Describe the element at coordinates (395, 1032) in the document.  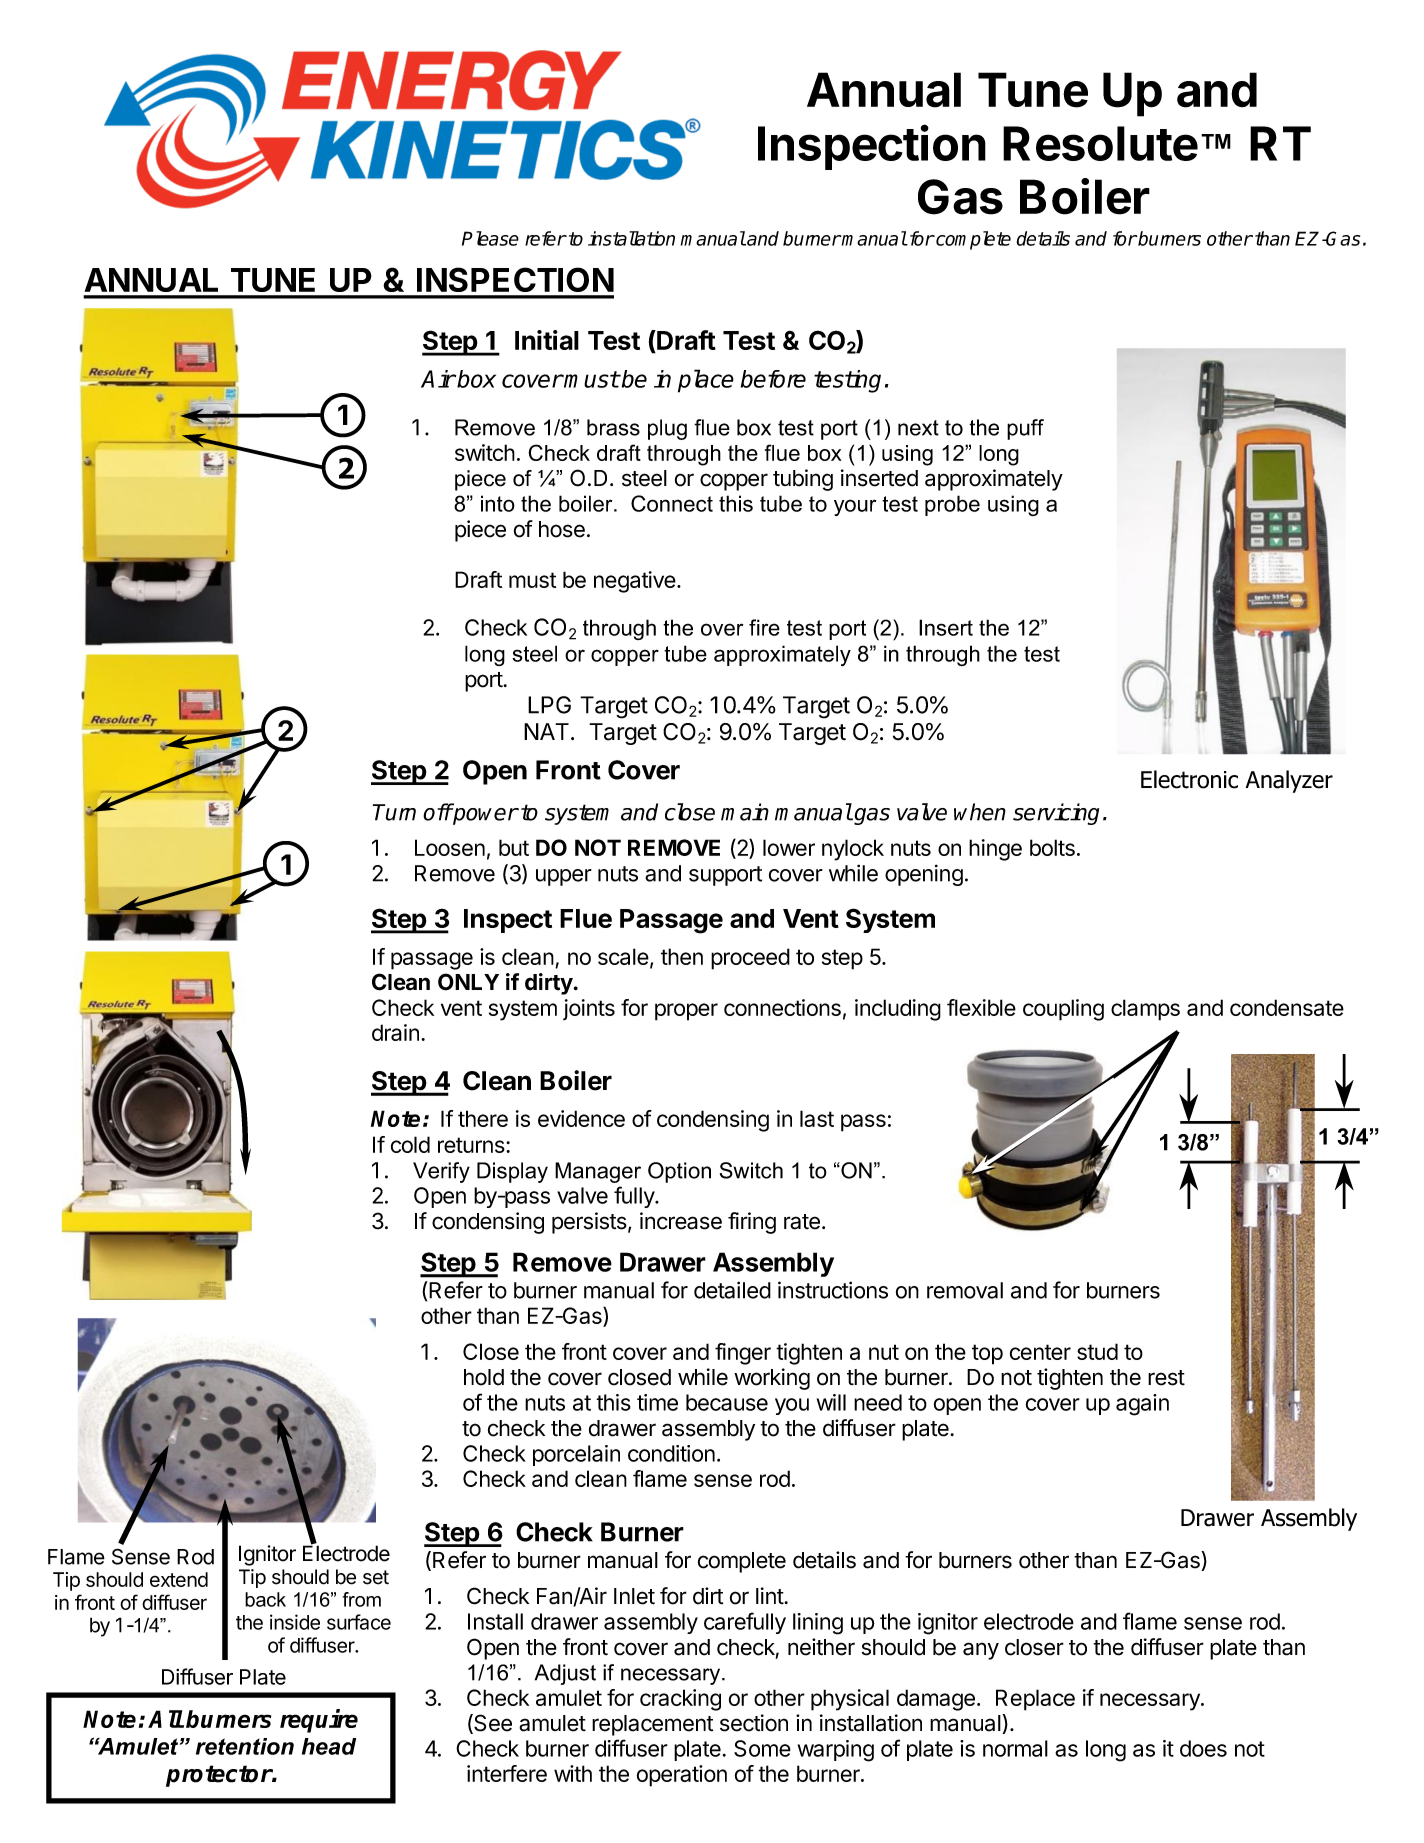
I see `drain` at that location.
